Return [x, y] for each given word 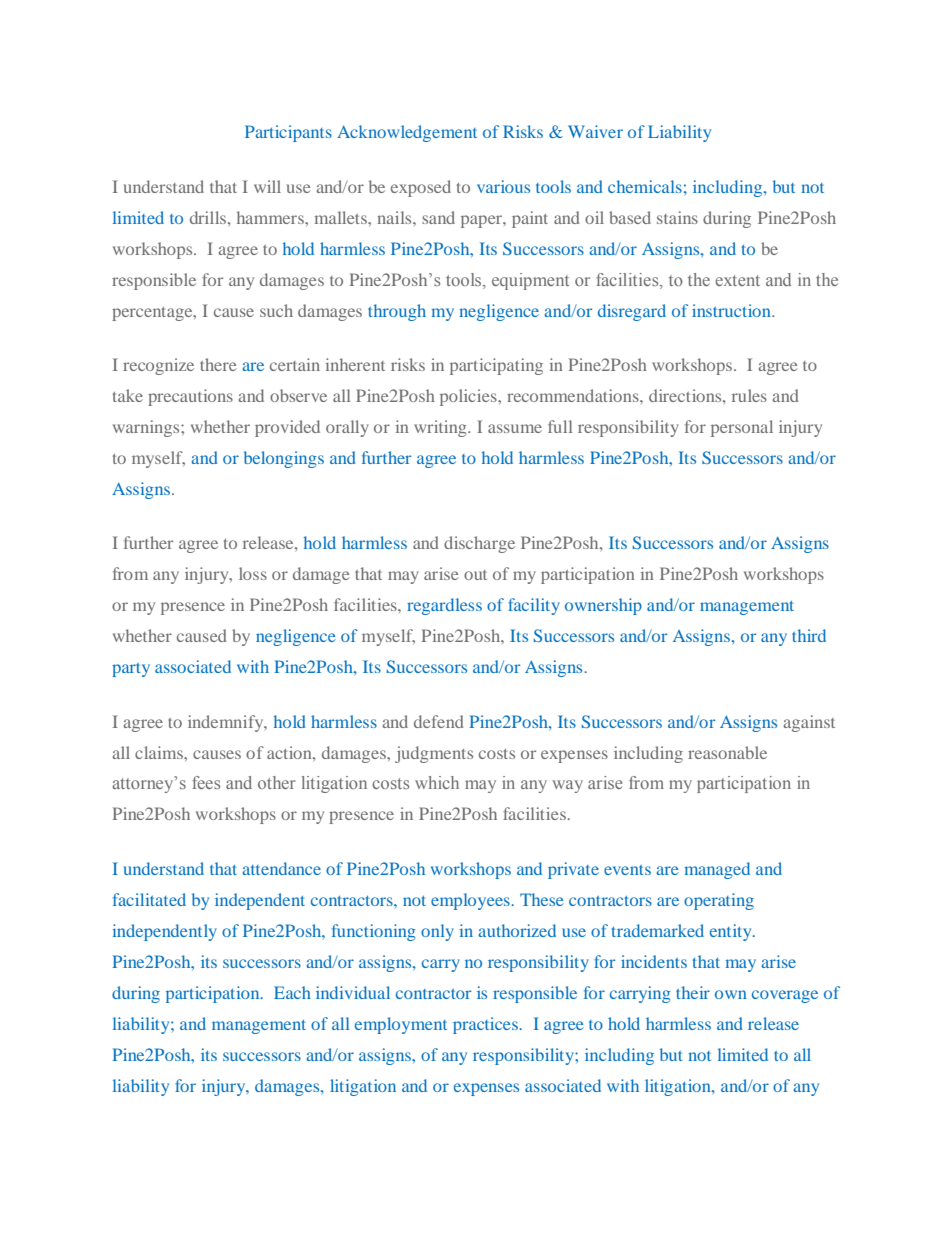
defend [439, 721]
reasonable [727, 752]
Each [292, 992]
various [503, 186]
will [267, 186]
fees [206, 782]
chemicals [645, 186]
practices [486, 1025]
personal [742, 428]
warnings [147, 428]
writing [441, 428]
